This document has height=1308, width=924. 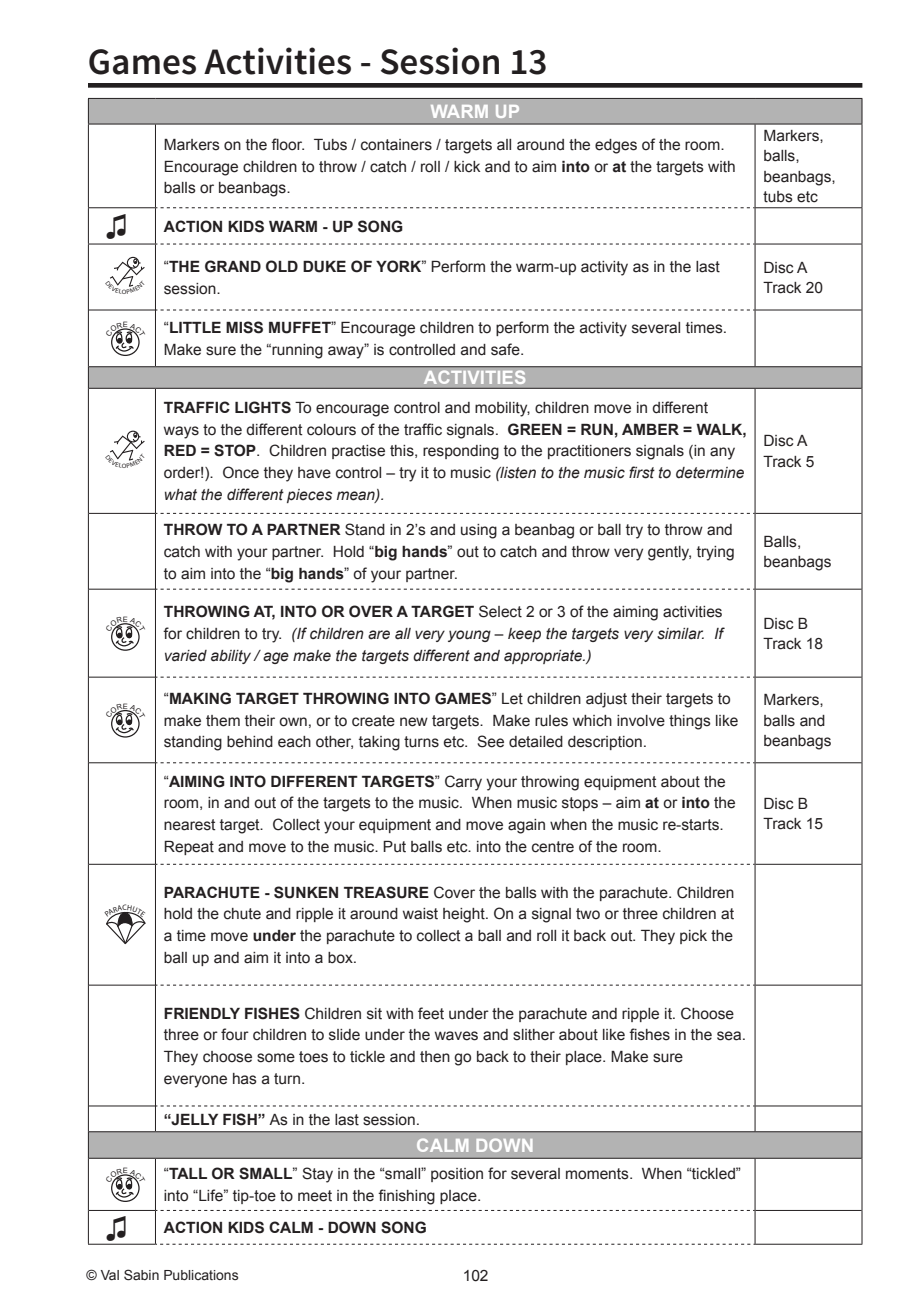 I want to click on finishing, so click(x=406, y=1197).
